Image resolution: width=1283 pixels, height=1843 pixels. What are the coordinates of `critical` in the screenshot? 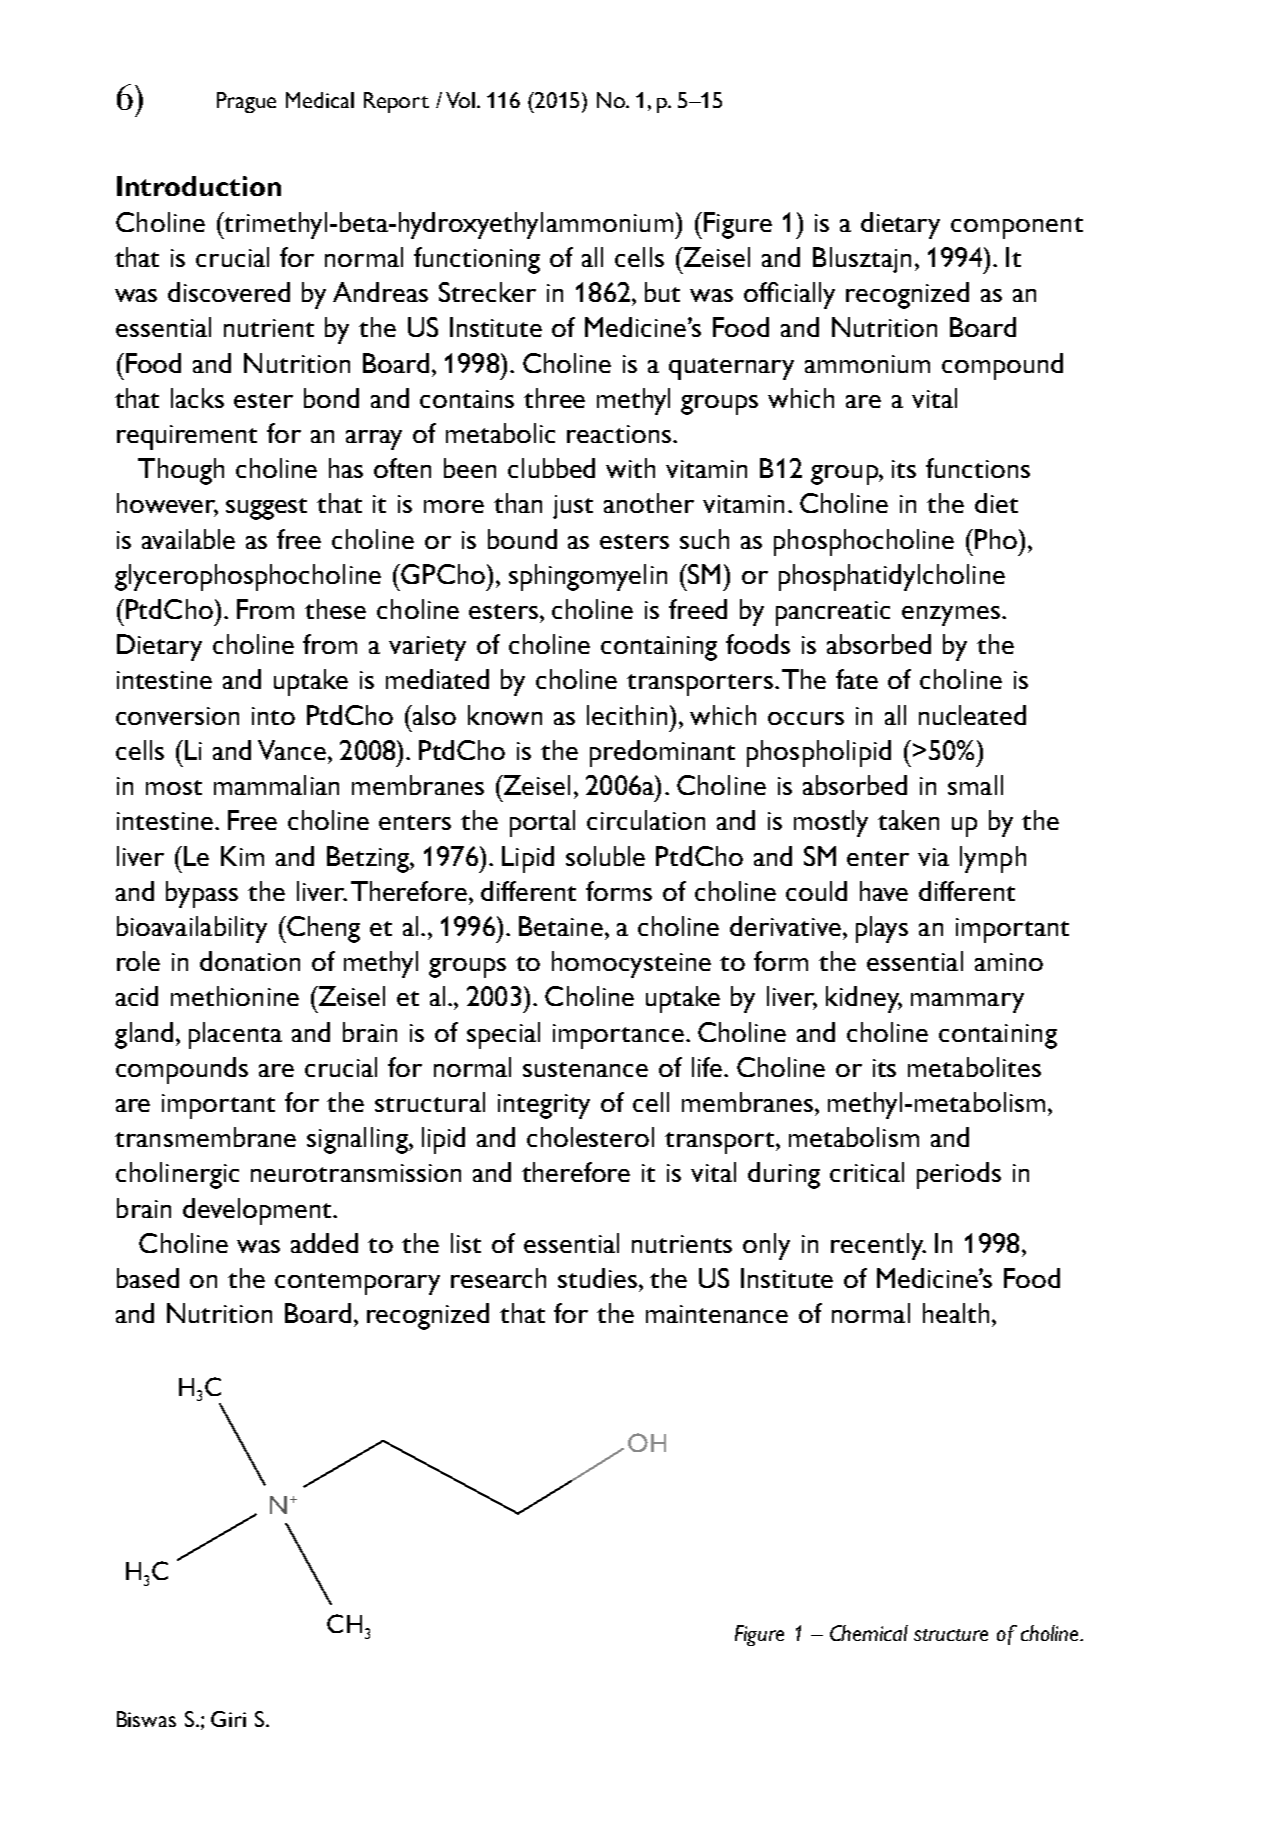 It's located at (867, 1172).
